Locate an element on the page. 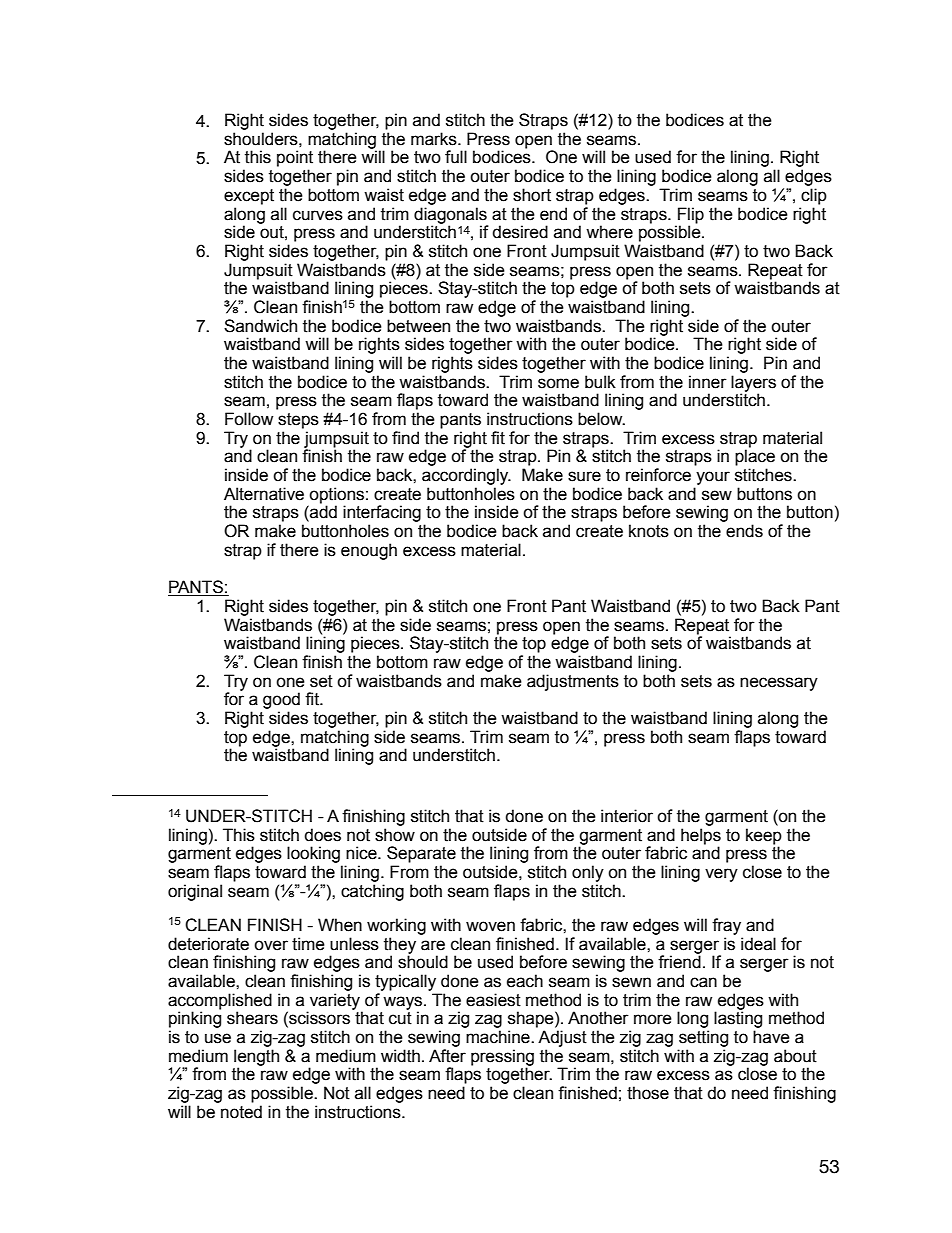 This image has height=1233, width=952. looking is located at coordinates (313, 854).
